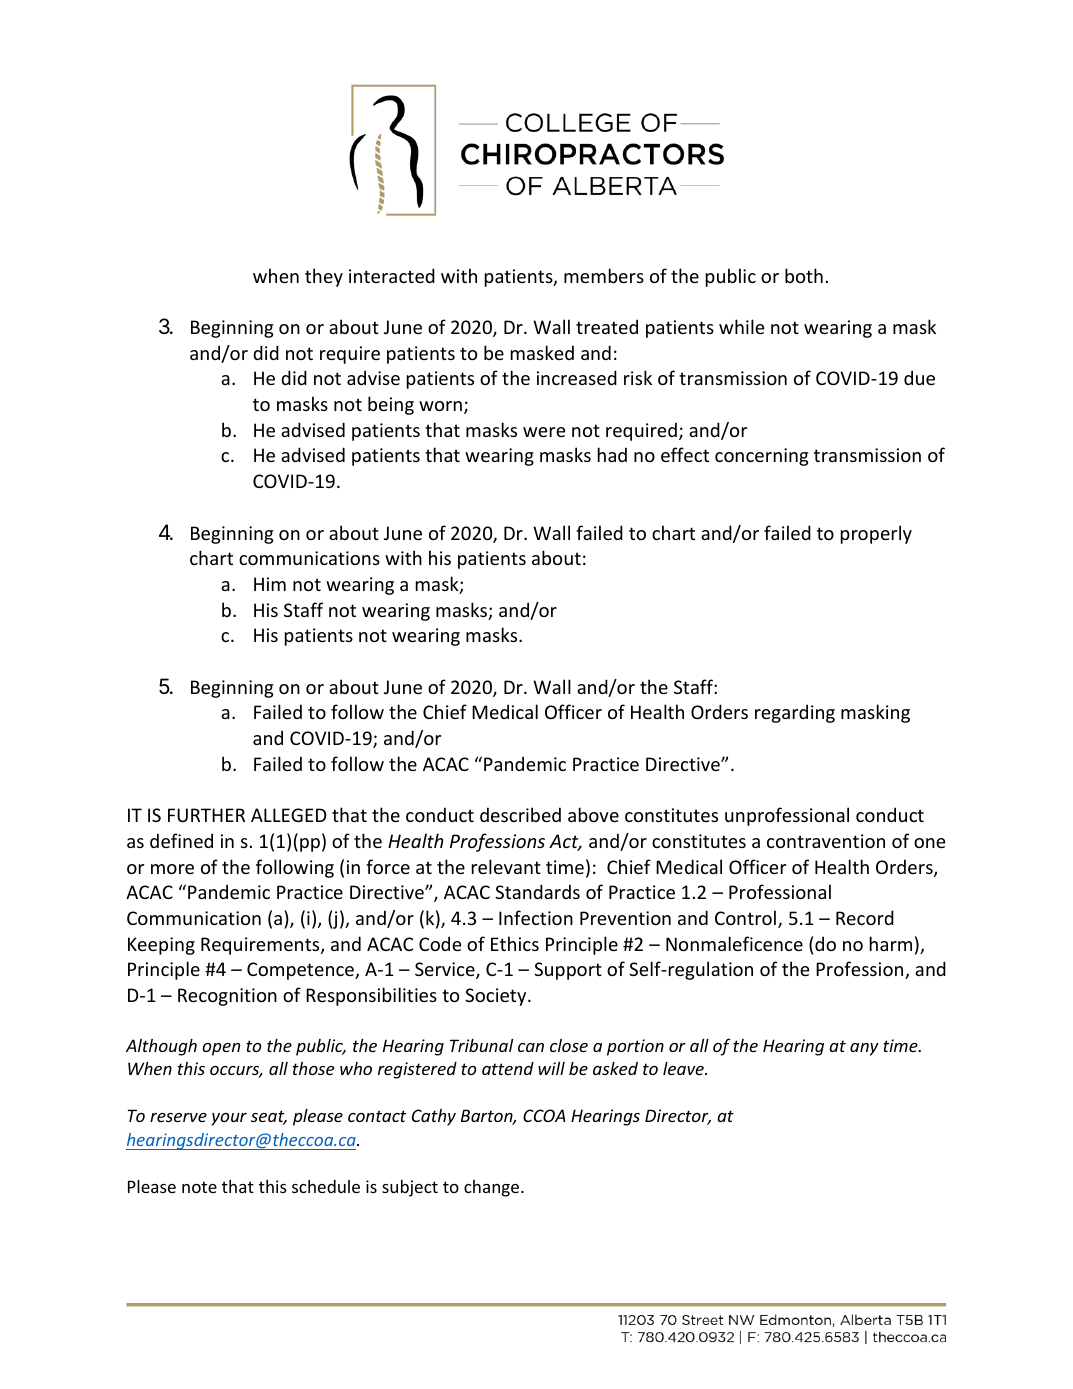 The image size is (1073, 1389). What do you see at coordinates (493, 1188) in the screenshot?
I see `change` at bounding box center [493, 1188].
